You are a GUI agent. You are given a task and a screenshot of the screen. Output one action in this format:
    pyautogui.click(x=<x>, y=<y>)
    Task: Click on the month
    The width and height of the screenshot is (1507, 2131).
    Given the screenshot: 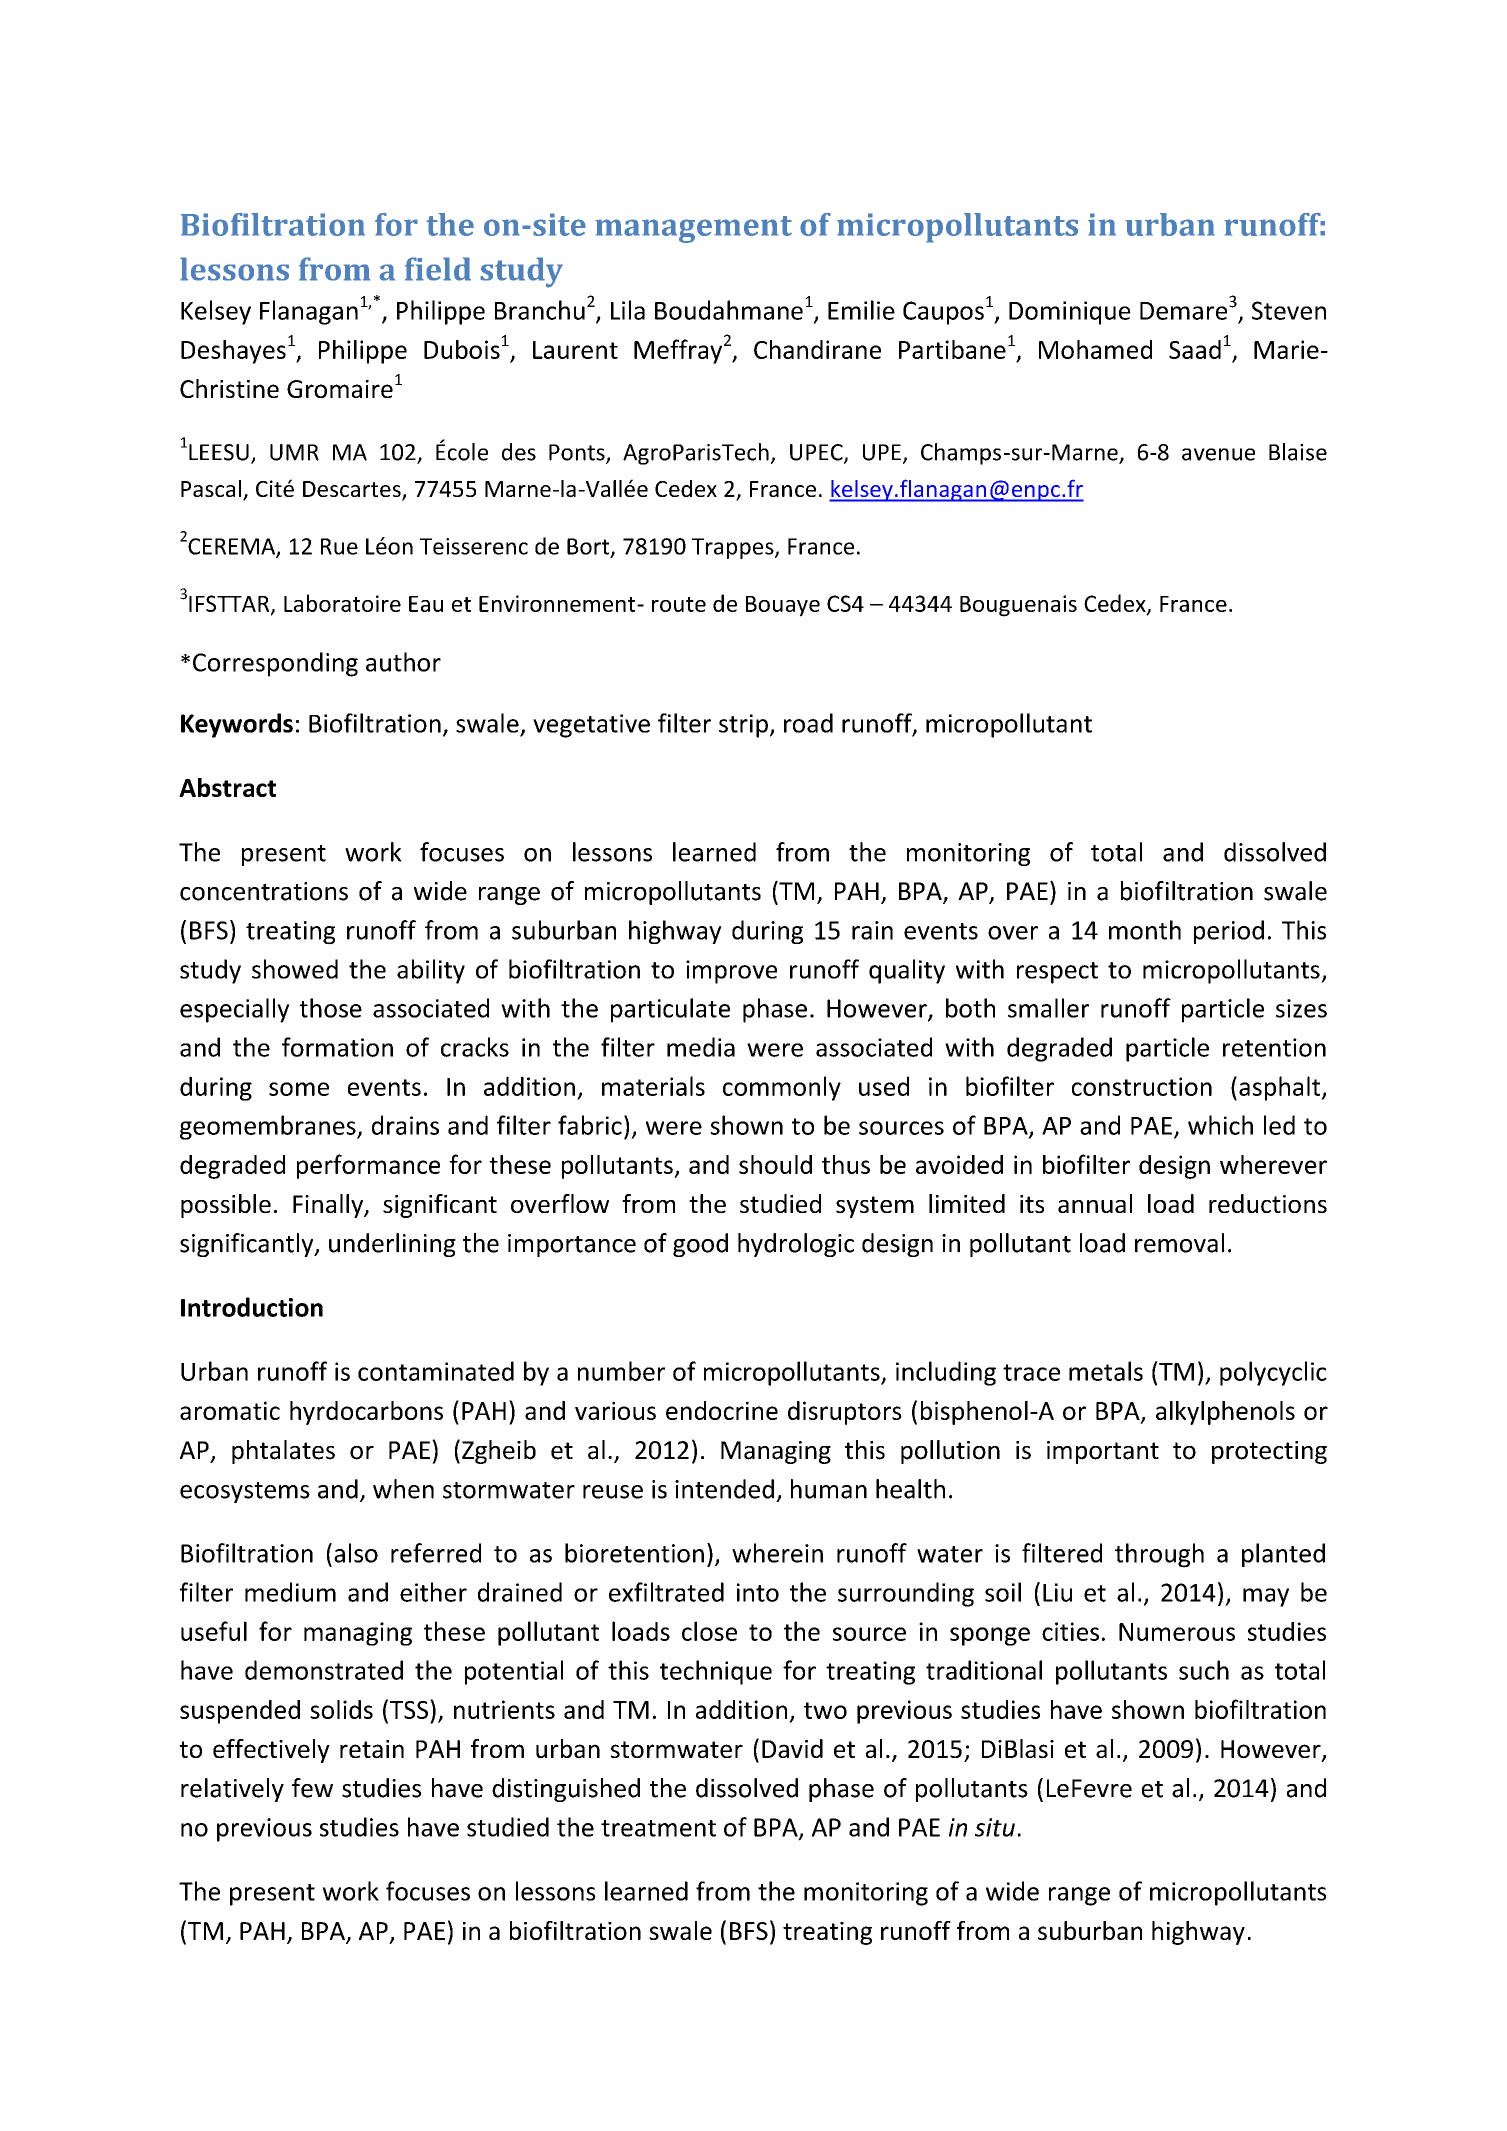 What is the action you would take?
    pyautogui.click(x=1145, y=930)
